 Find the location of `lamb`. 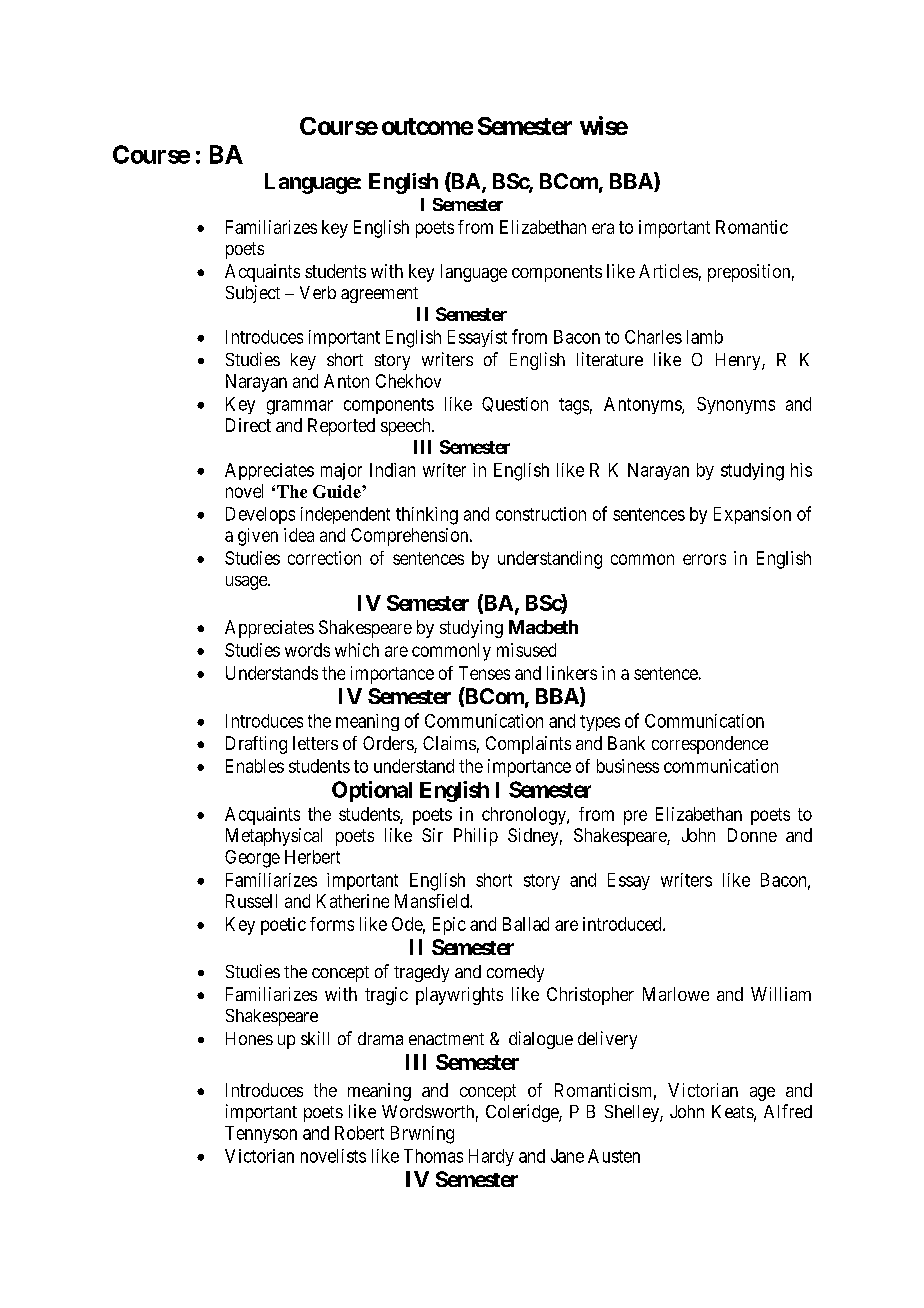

lamb is located at coordinates (705, 337).
